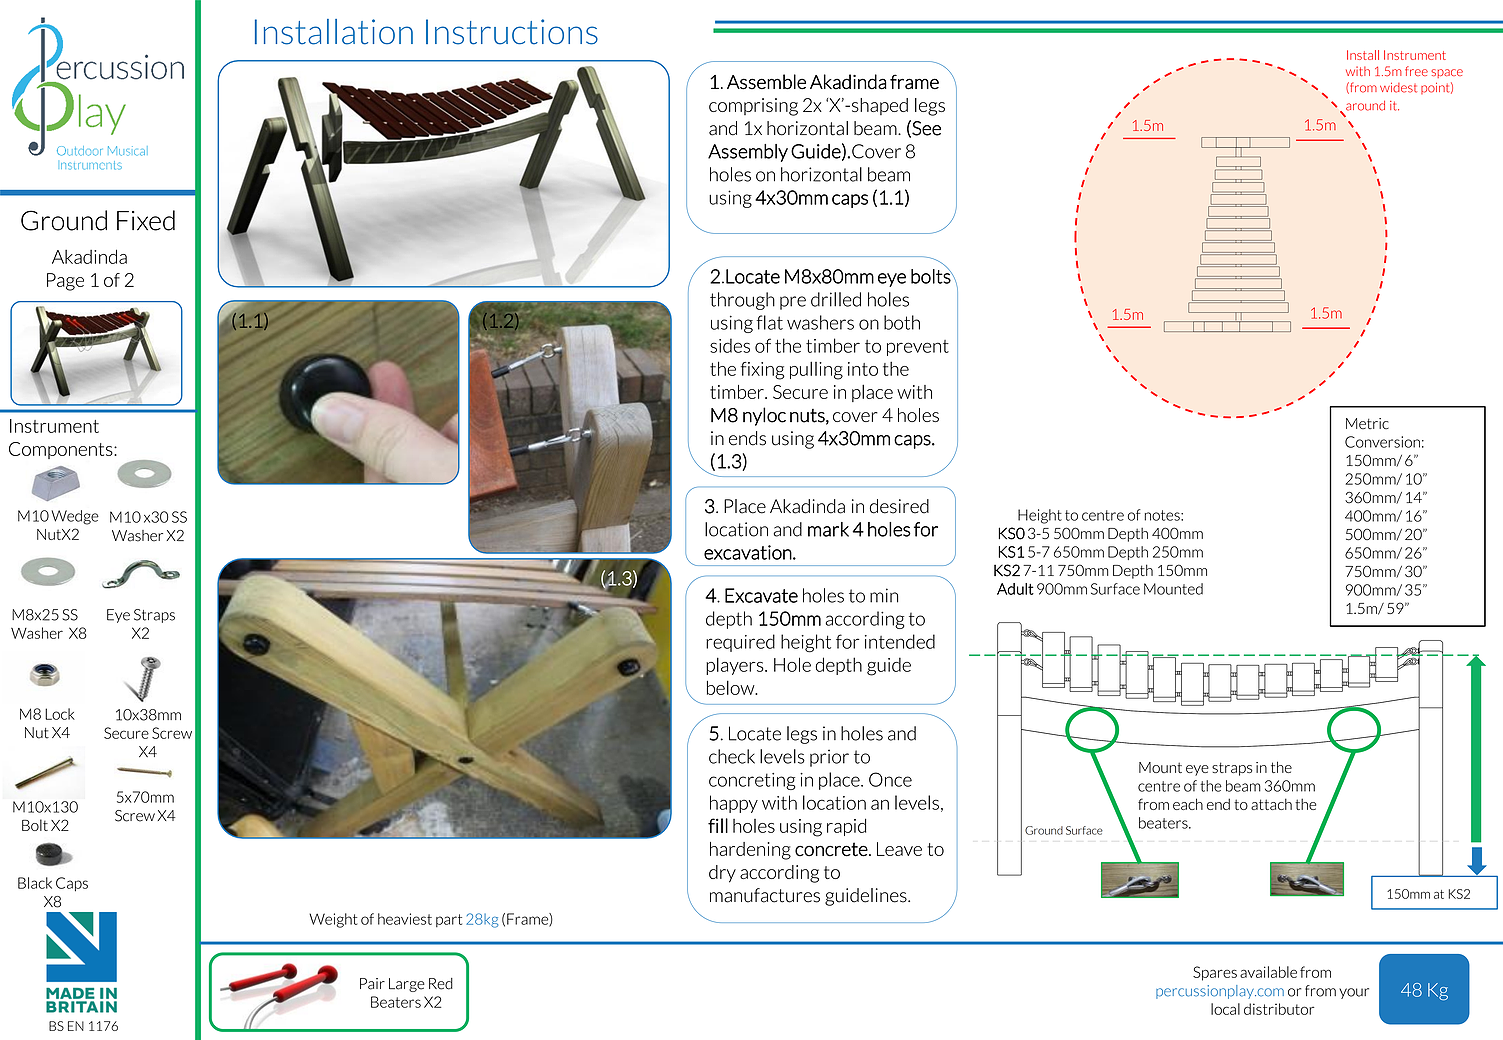 This image has height=1040, width=1503. Describe the element at coordinates (1382, 442) in the image. I see `Conversion` at that location.
